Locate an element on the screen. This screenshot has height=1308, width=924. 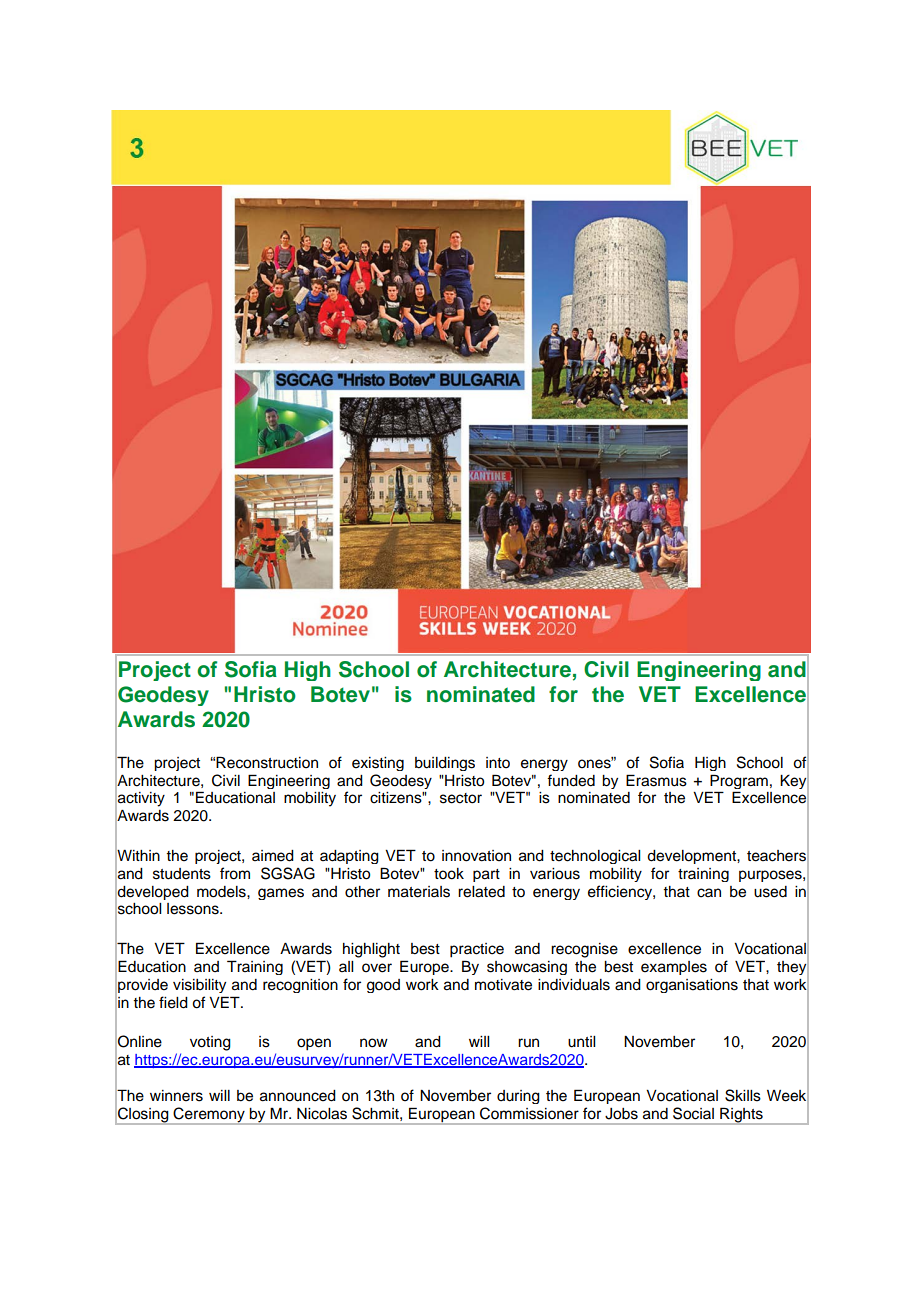
during is located at coordinates (518, 1097).
